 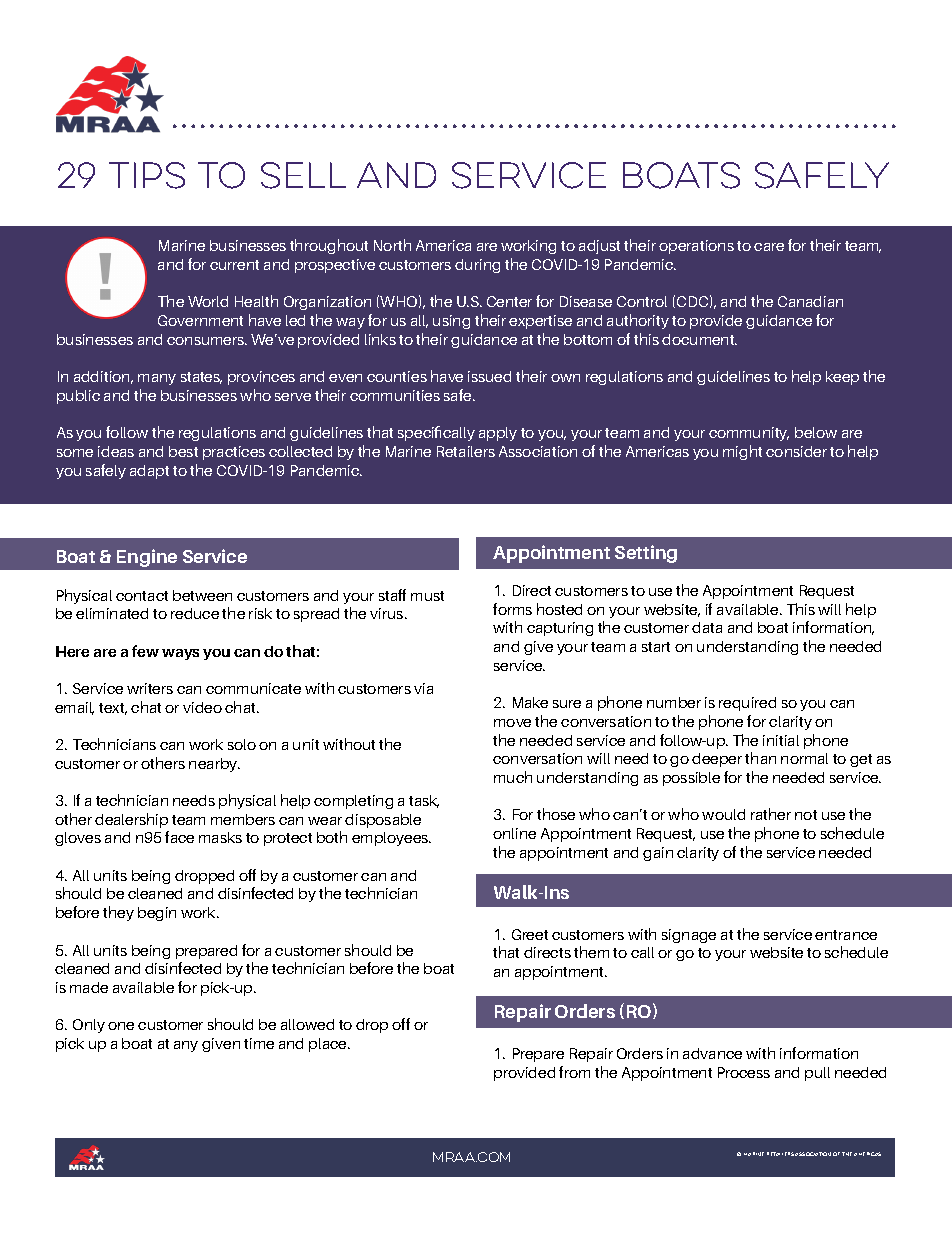 What do you see at coordinates (771, 814) in the image?
I see `rather` at bounding box center [771, 814].
